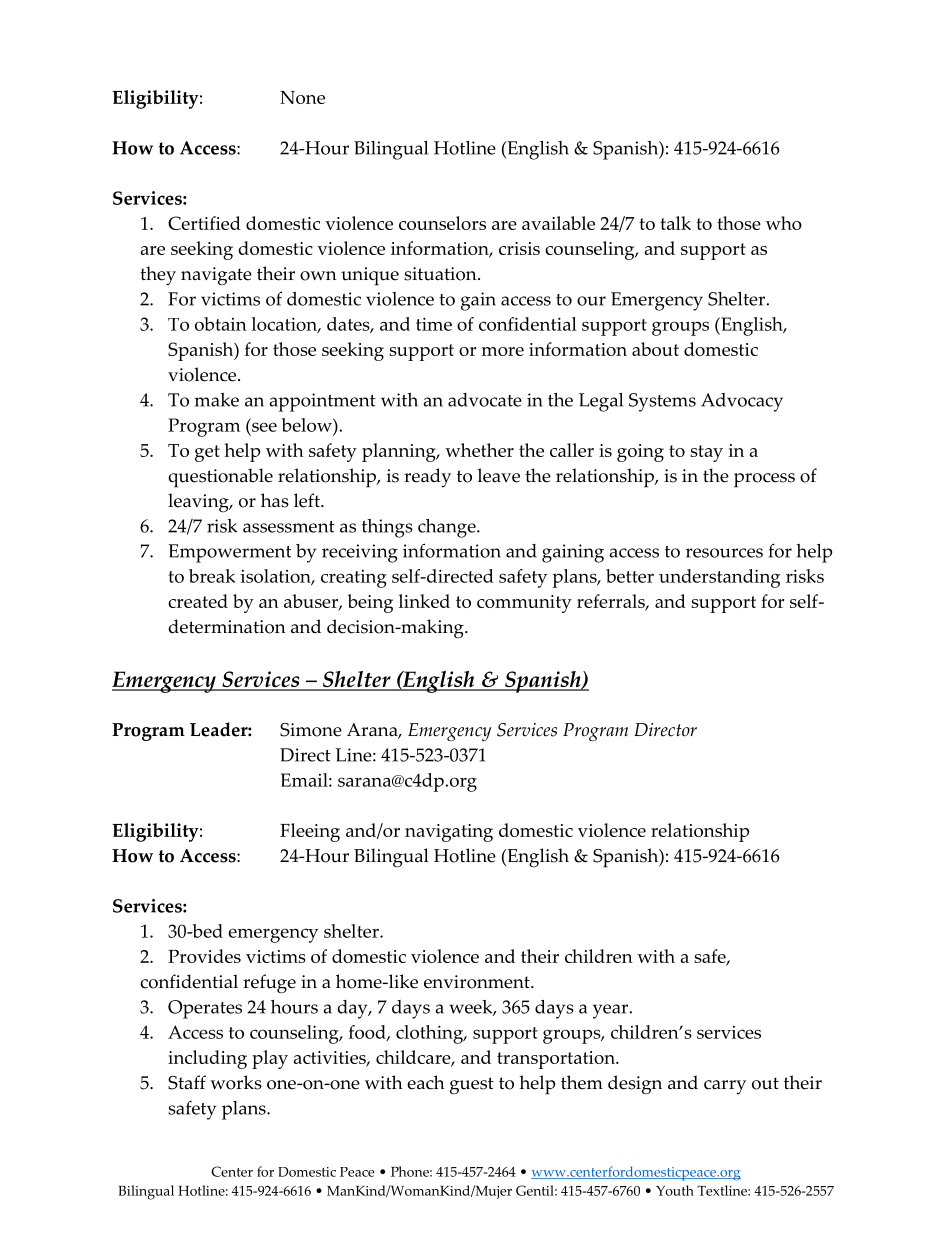  I want to click on created, so click(198, 601).
